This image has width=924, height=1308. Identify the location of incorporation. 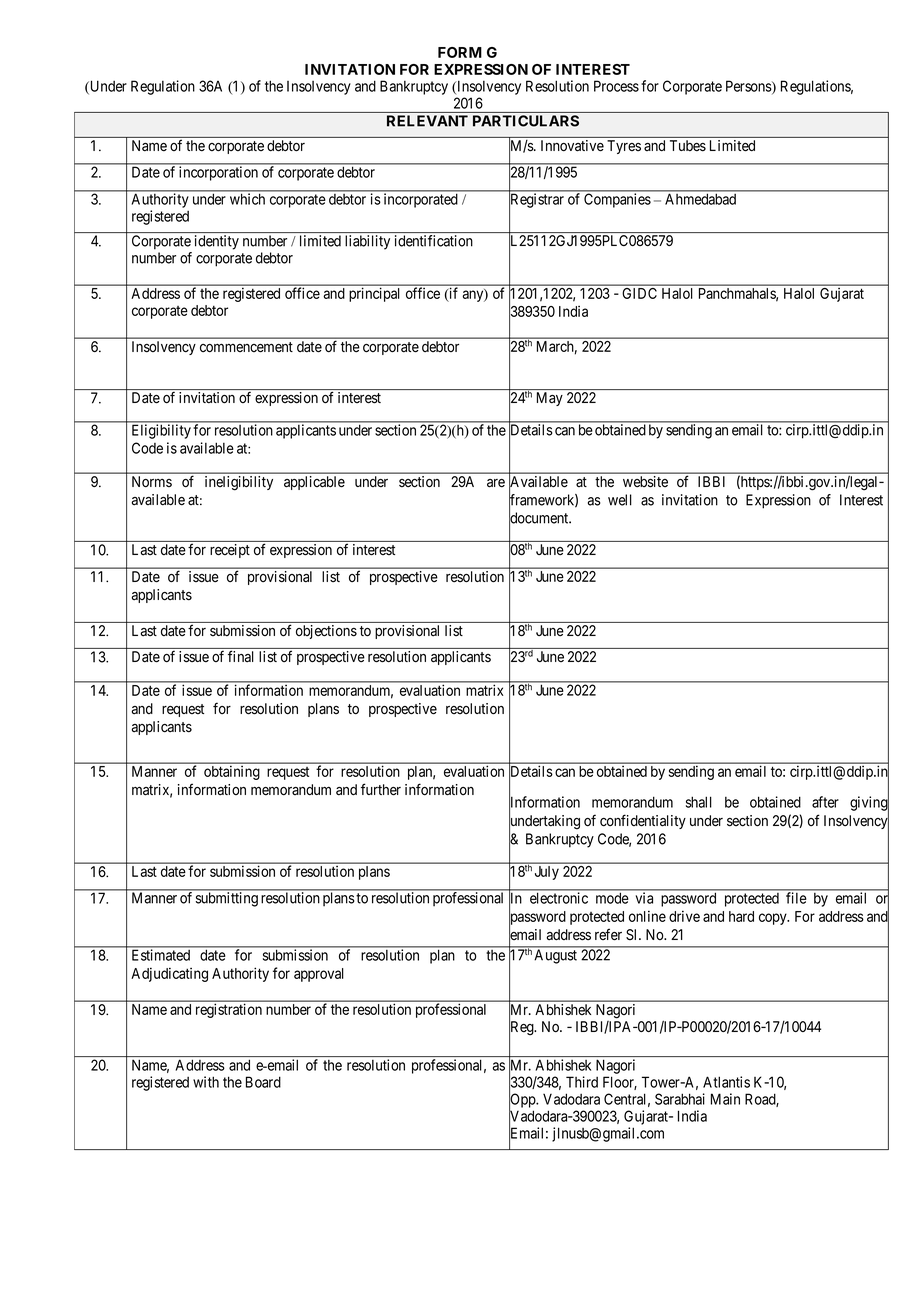
(218, 173).
